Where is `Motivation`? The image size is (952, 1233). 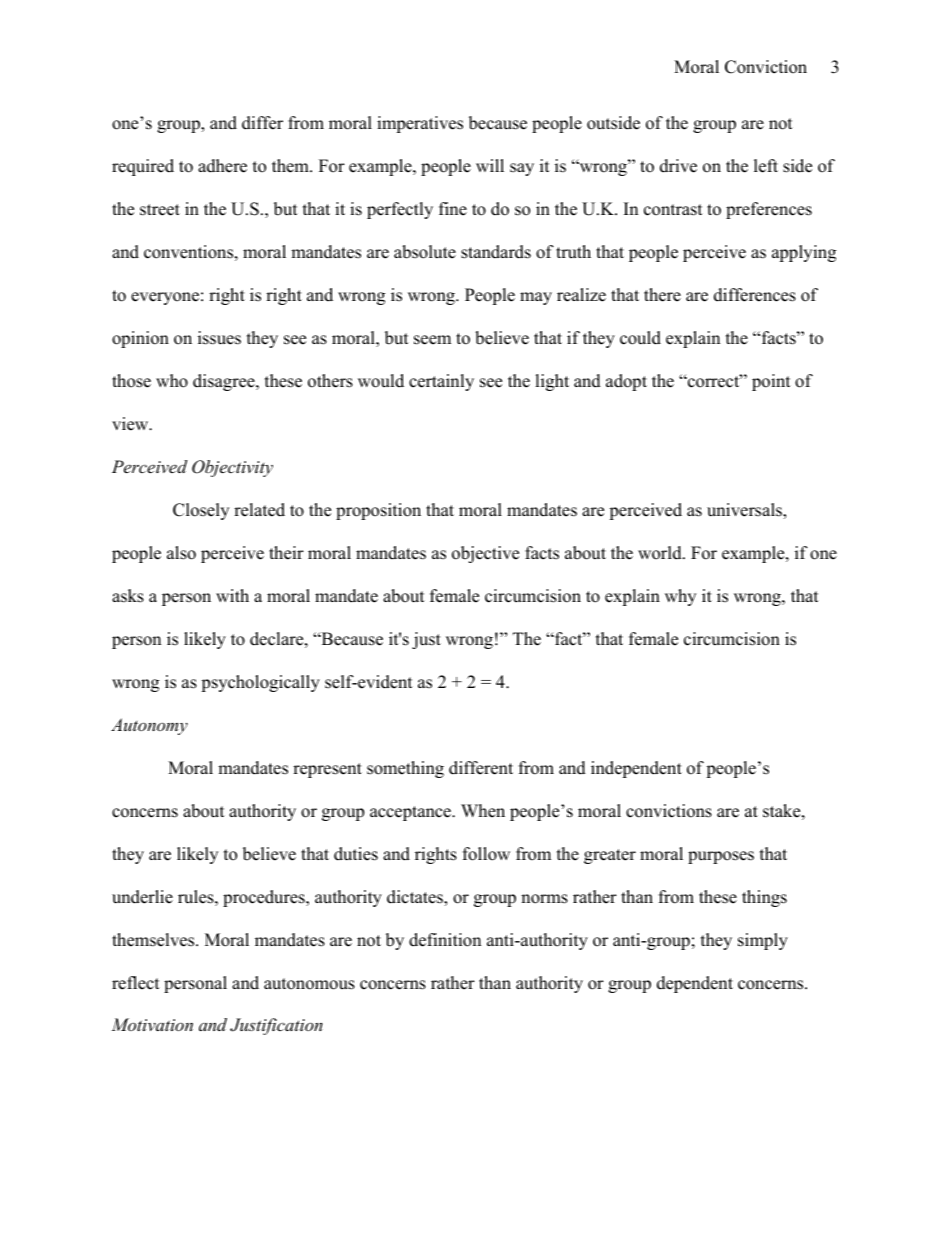
Motivation is located at coordinates (152, 1024).
